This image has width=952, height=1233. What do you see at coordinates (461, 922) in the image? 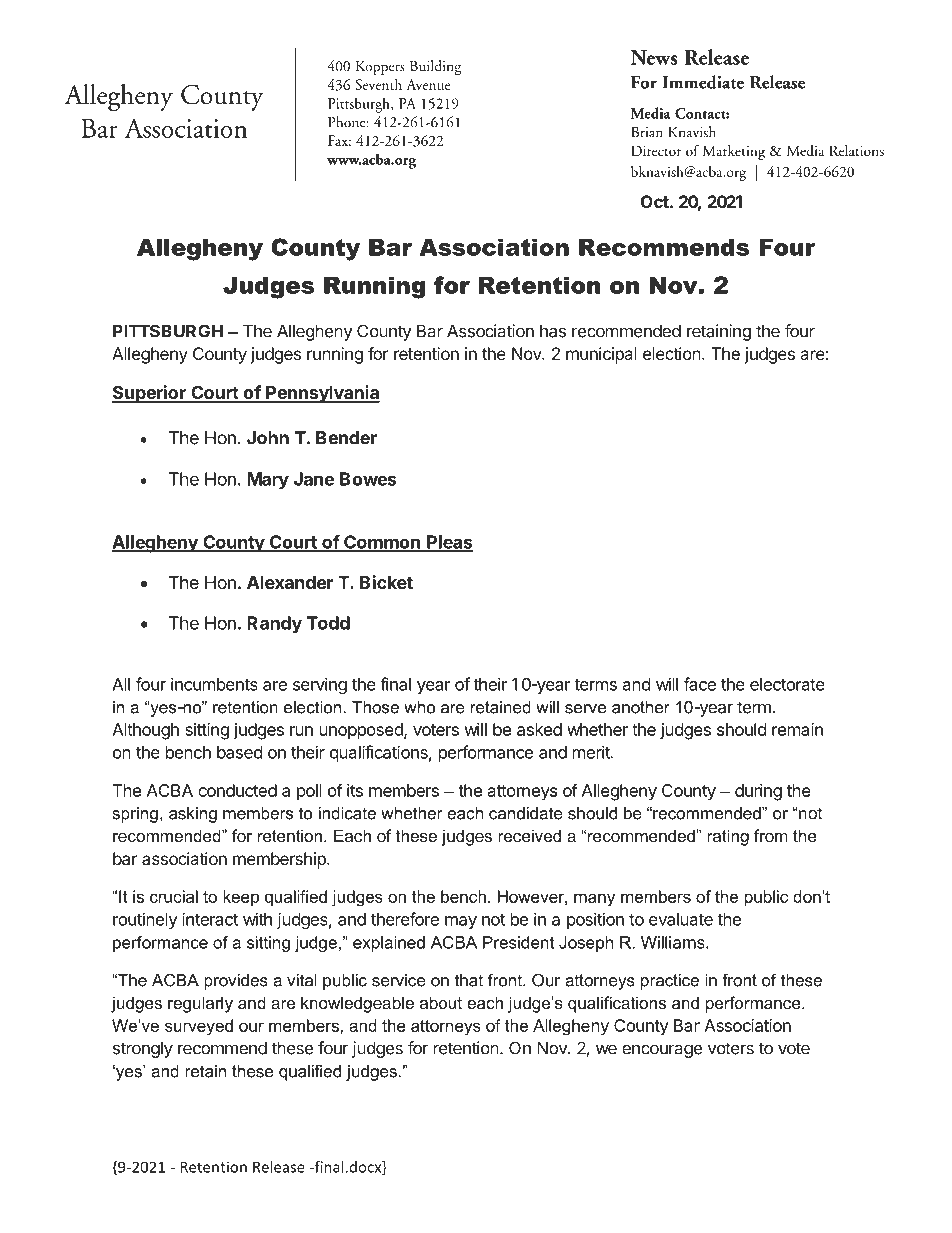
I see `may` at bounding box center [461, 922].
